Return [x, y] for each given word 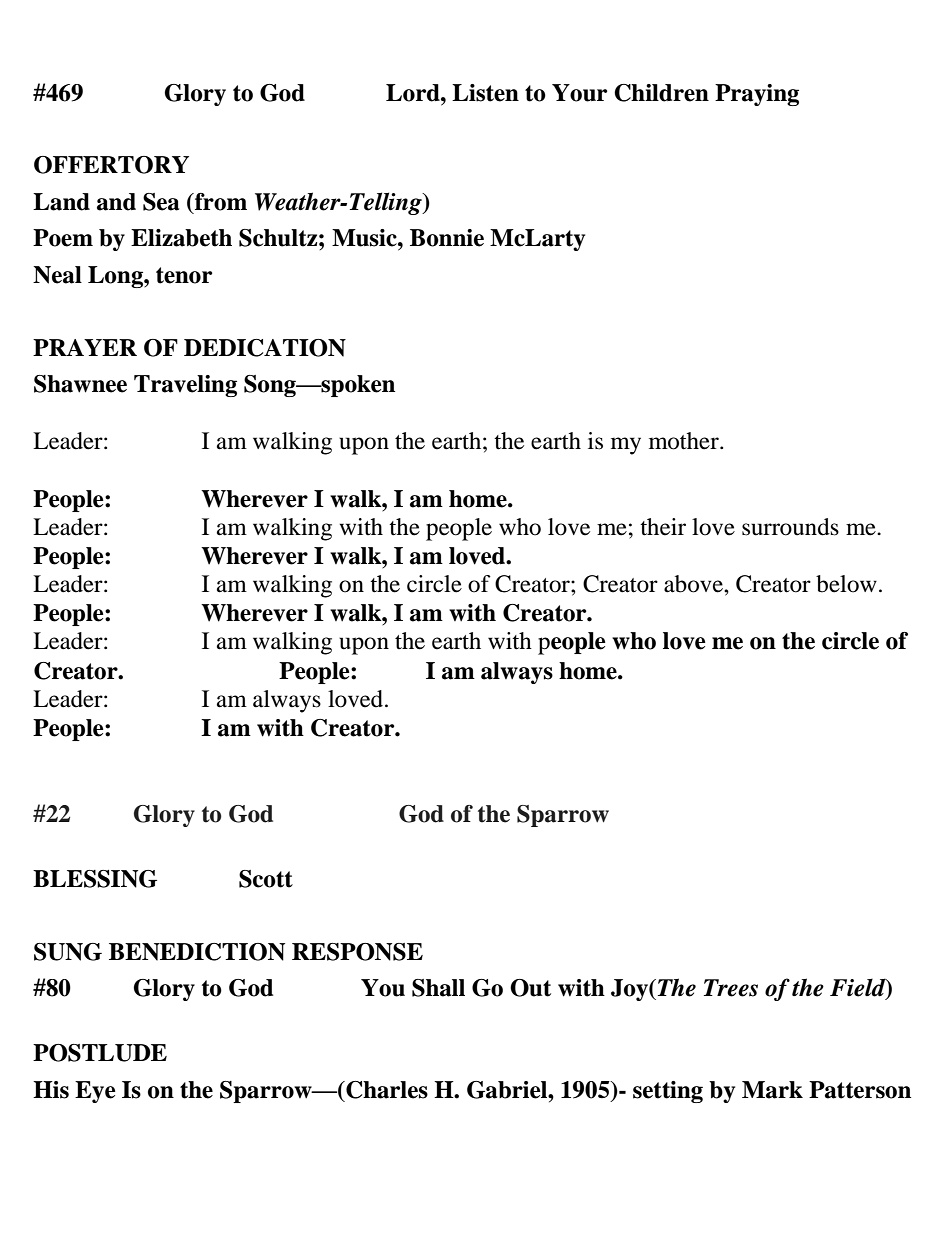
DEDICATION [265, 348]
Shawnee [80, 384]
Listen [485, 93]
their [663, 527]
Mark [772, 1090]
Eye [95, 1092]
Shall [438, 988]
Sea [161, 202]
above [694, 584]
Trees [731, 988]
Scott [266, 879]
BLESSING [95, 879]
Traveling [185, 386]
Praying [757, 95]
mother [685, 441]
